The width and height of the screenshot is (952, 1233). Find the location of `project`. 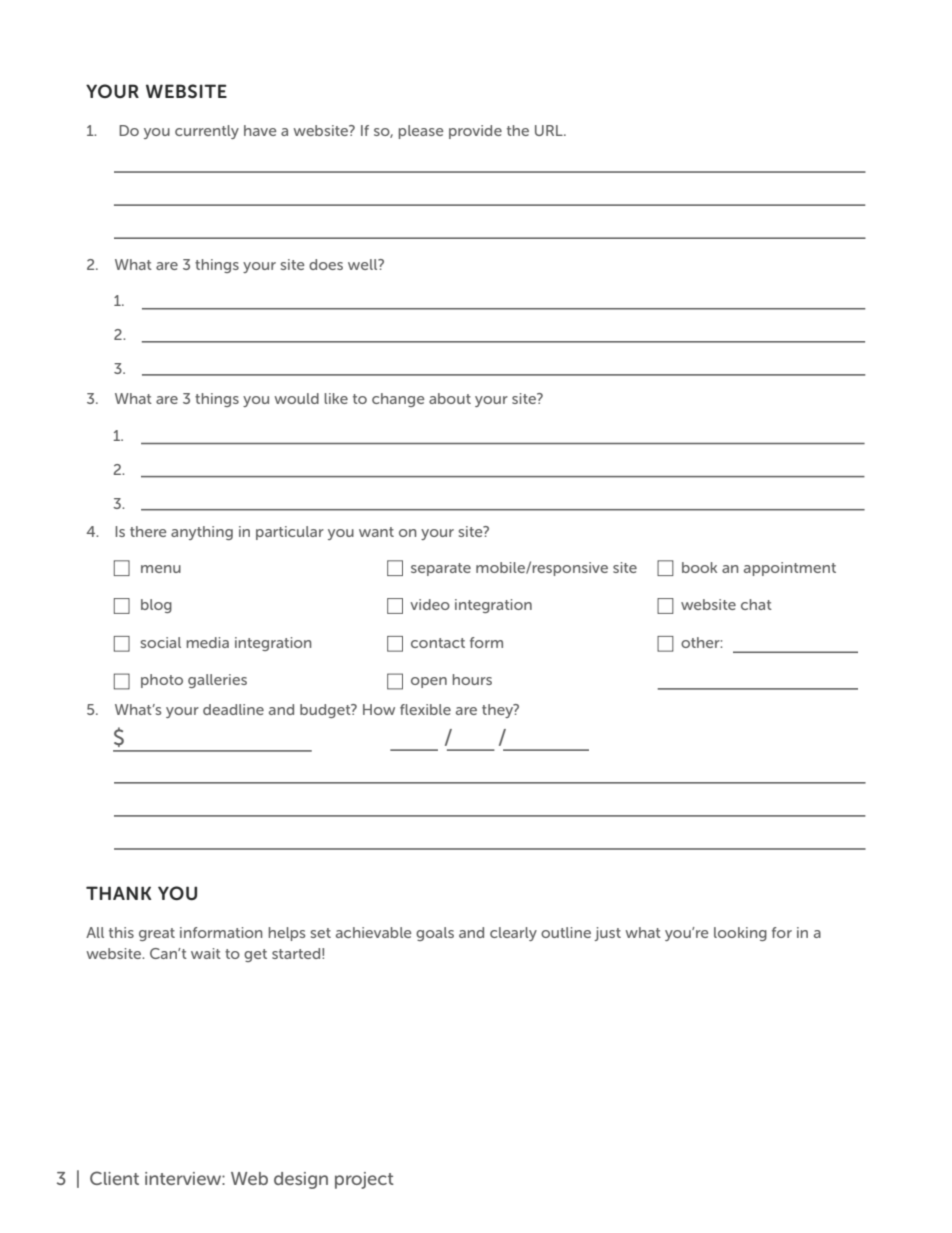

project is located at coordinates (364, 1180).
